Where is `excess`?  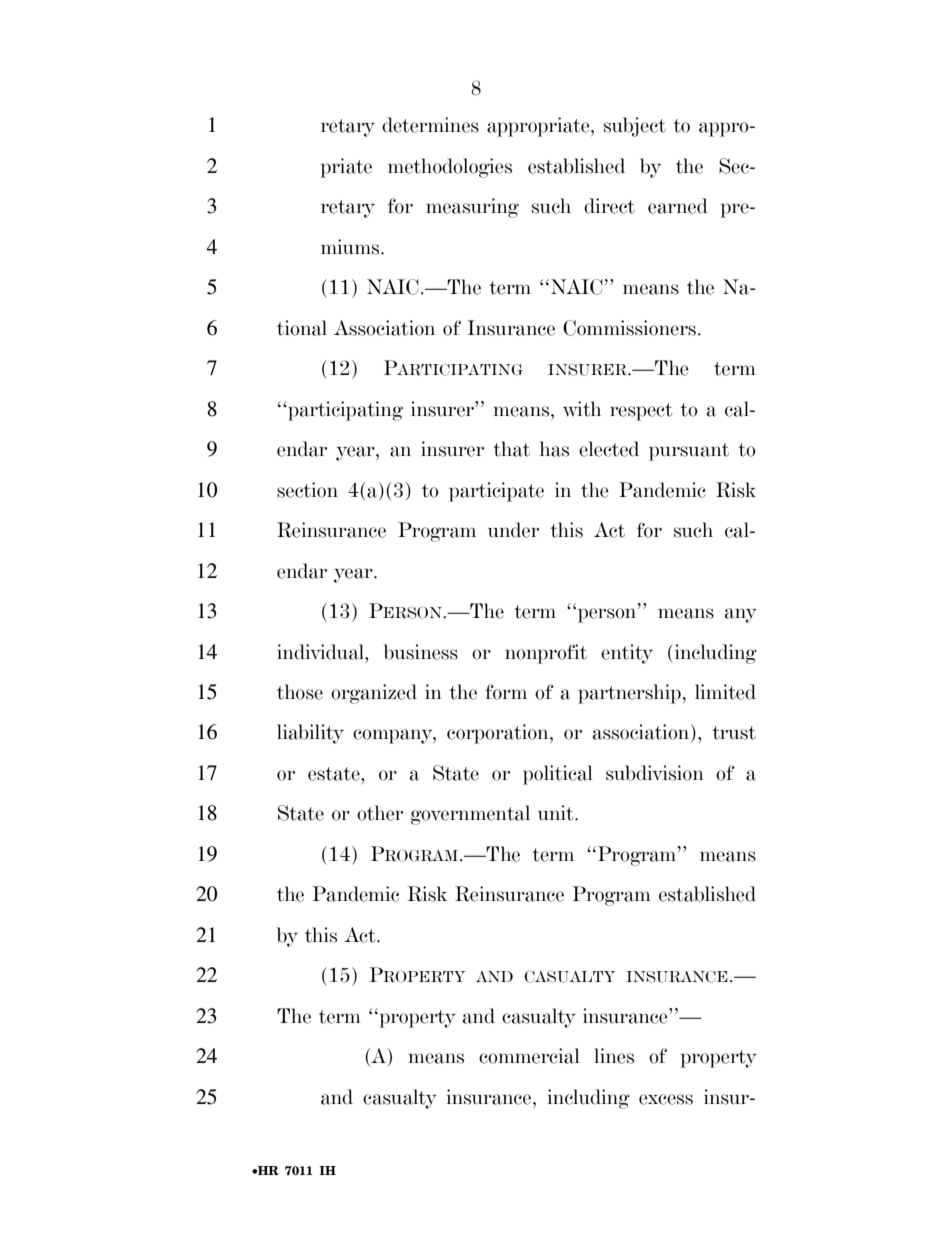 excess is located at coordinates (666, 1099).
